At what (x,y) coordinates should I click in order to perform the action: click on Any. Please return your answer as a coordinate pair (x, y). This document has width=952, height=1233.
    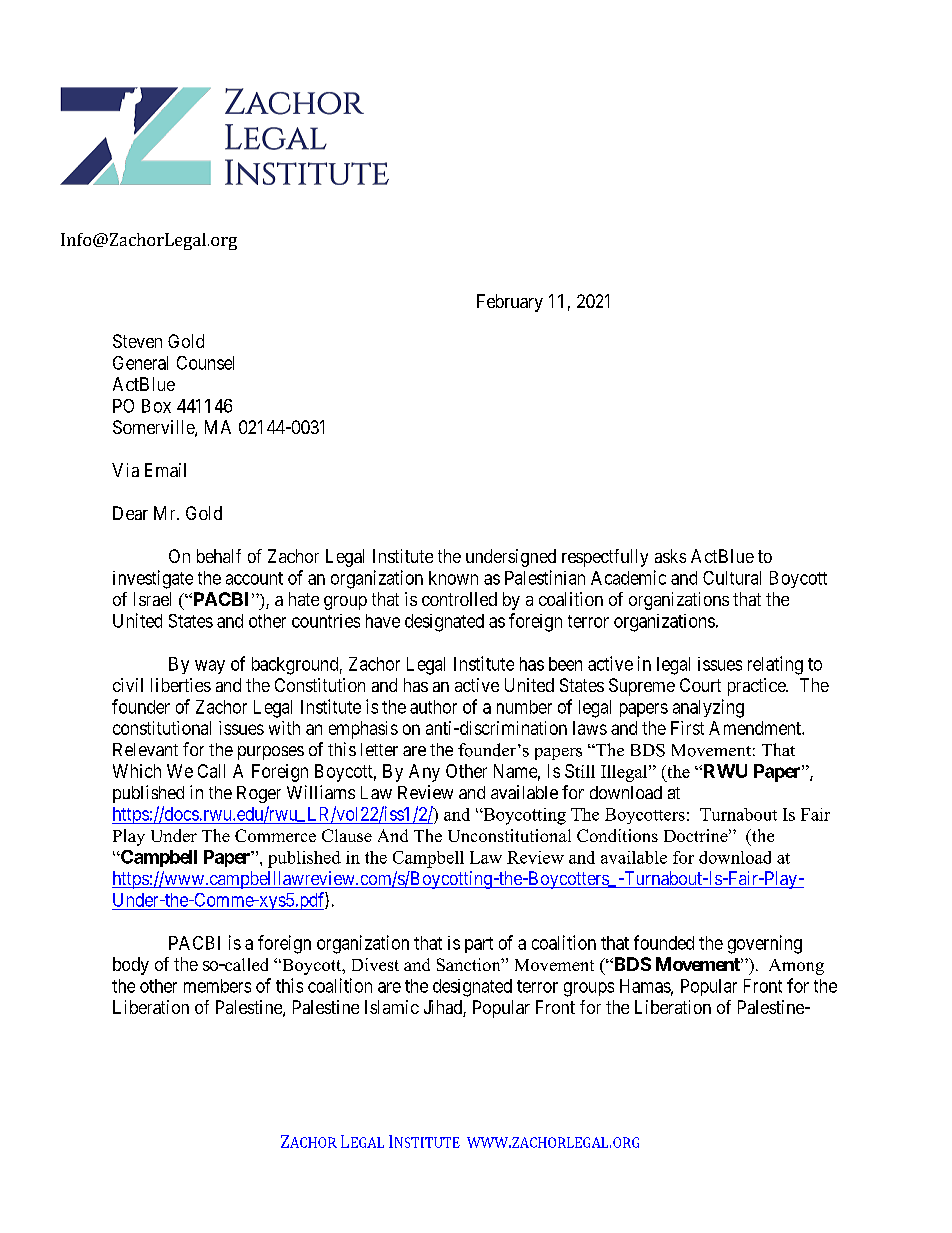
    Looking at the image, I should click on (424, 773).
